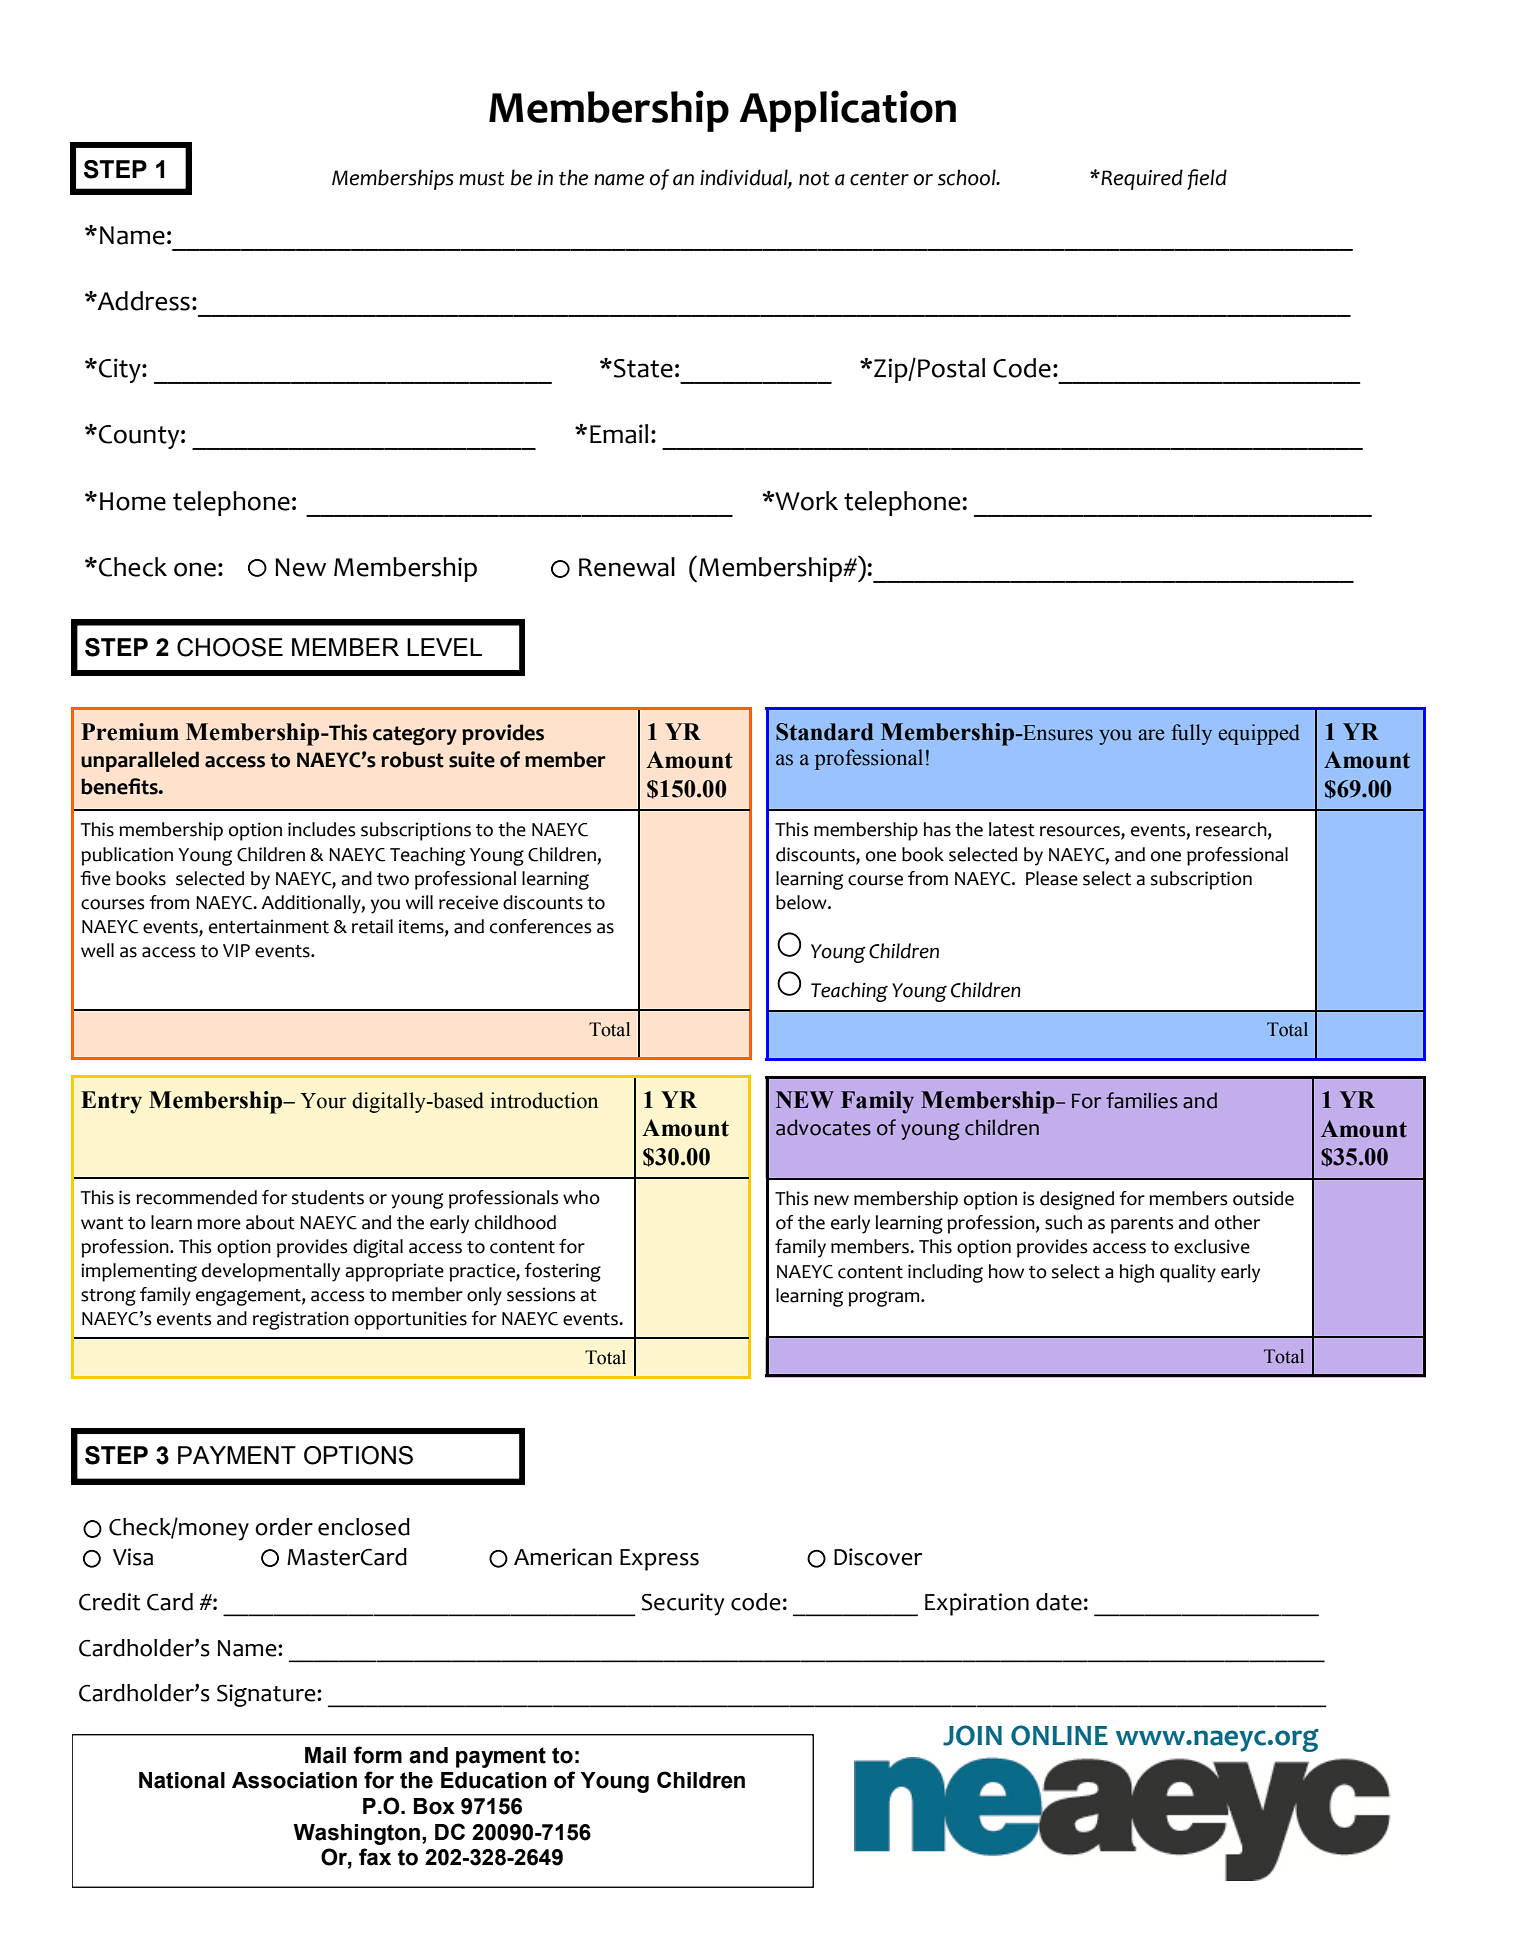  What do you see at coordinates (322, 829) in the screenshot?
I see `includes` at bounding box center [322, 829].
